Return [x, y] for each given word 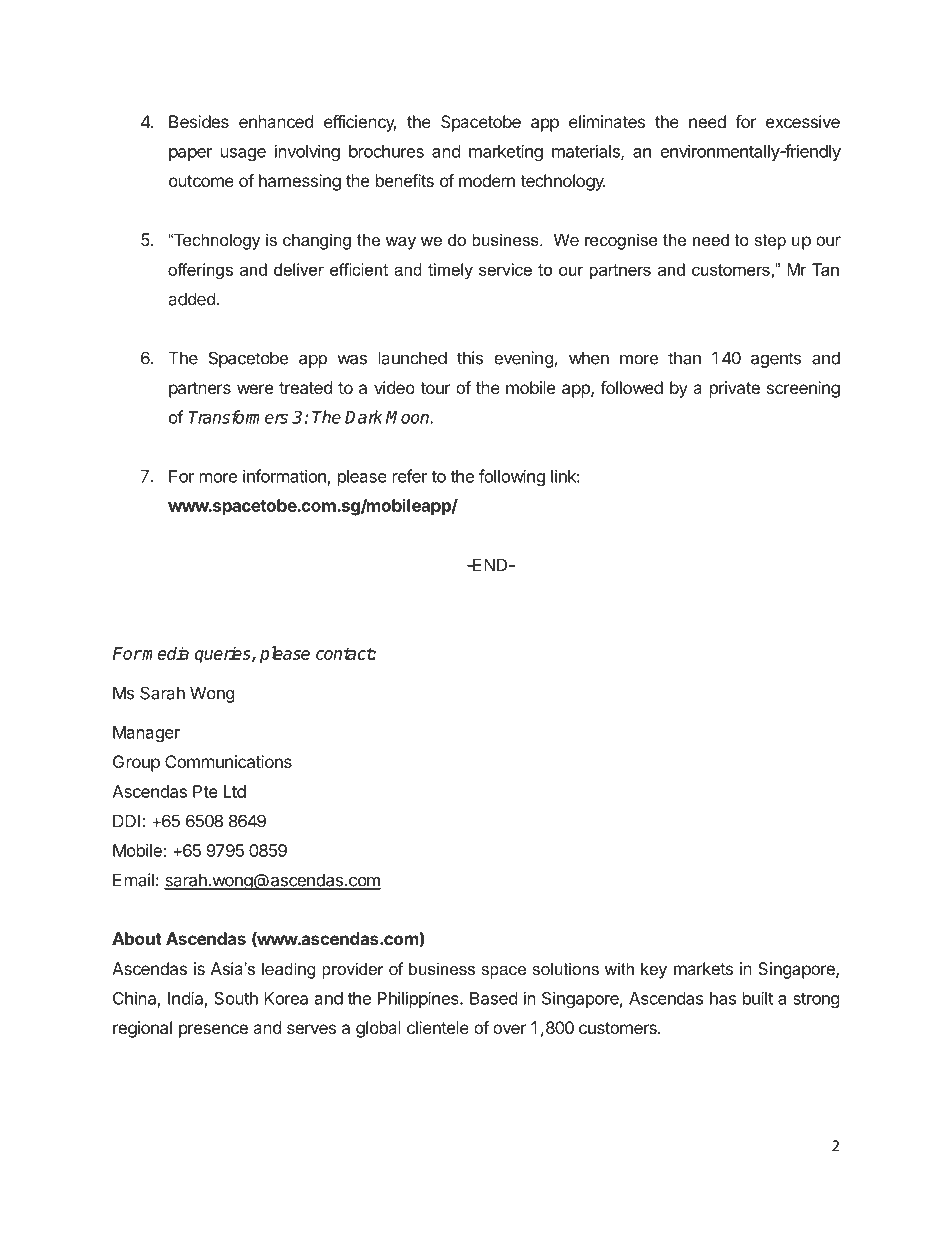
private [735, 389]
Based [493, 998]
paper [190, 154]
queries [224, 655]
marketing [506, 153]
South [236, 998]
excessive [803, 121]
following [512, 477]
